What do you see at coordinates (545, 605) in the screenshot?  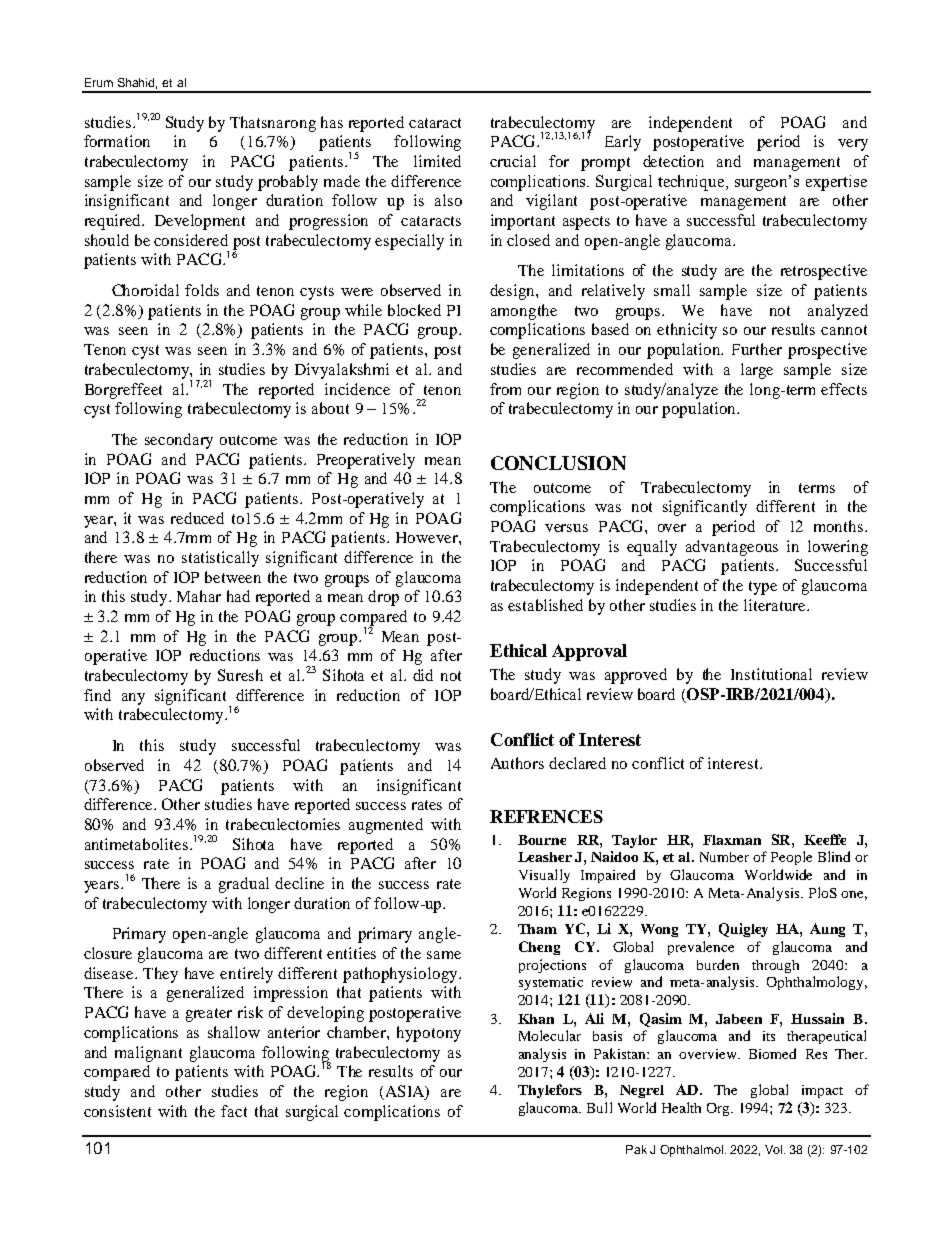 I see `established` at bounding box center [545, 605].
